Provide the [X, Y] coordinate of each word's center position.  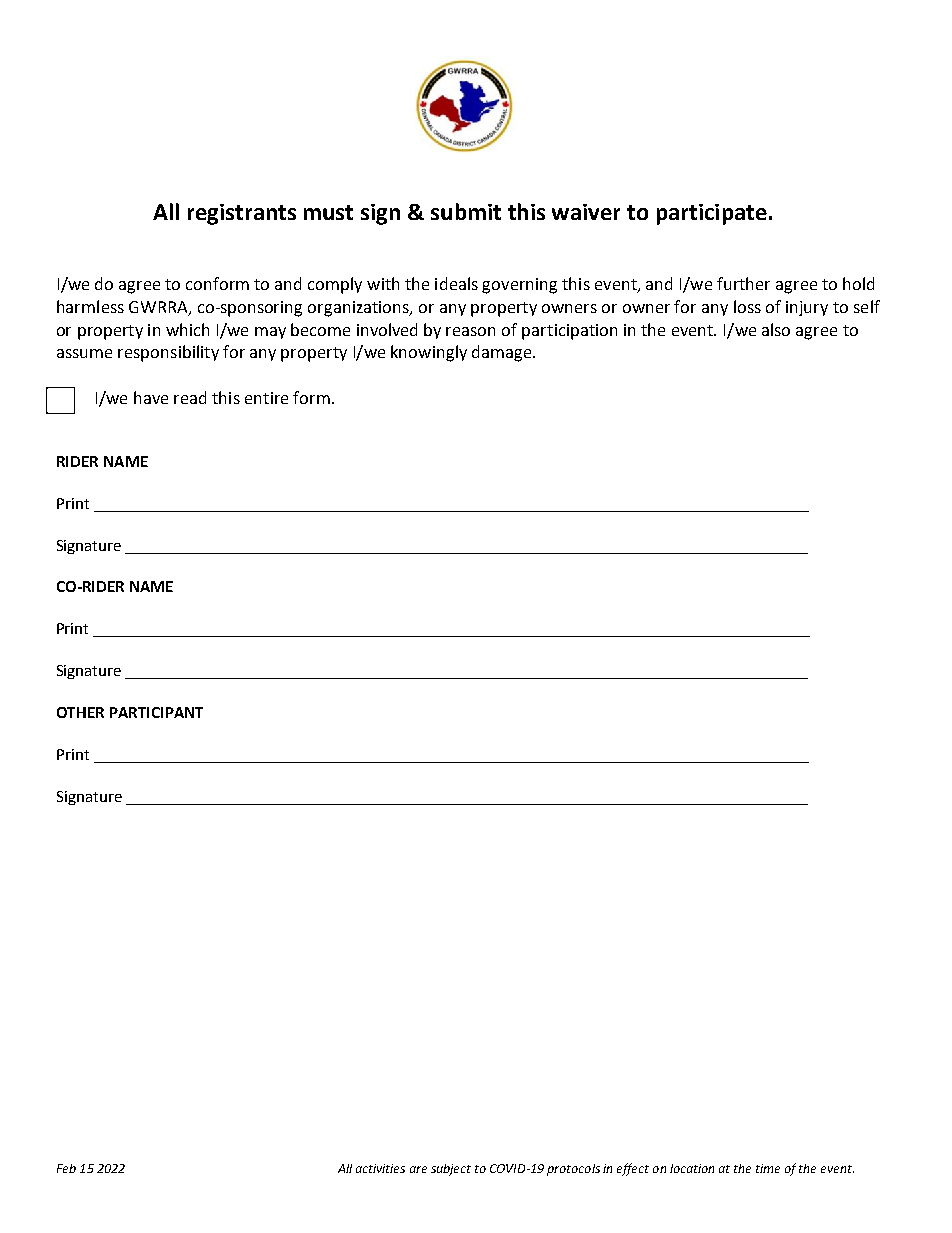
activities [380, 1168]
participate [712, 214]
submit [466, 211]
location [692, 1168]
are [418, 1169]
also [776, 329]
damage [503, 353]
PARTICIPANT [156, 712]
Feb [66, 1168]
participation [569, 332]
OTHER [80, 712]
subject [451, 1170]
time [768, 1168]
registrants [242, 214]
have [151, 397]
